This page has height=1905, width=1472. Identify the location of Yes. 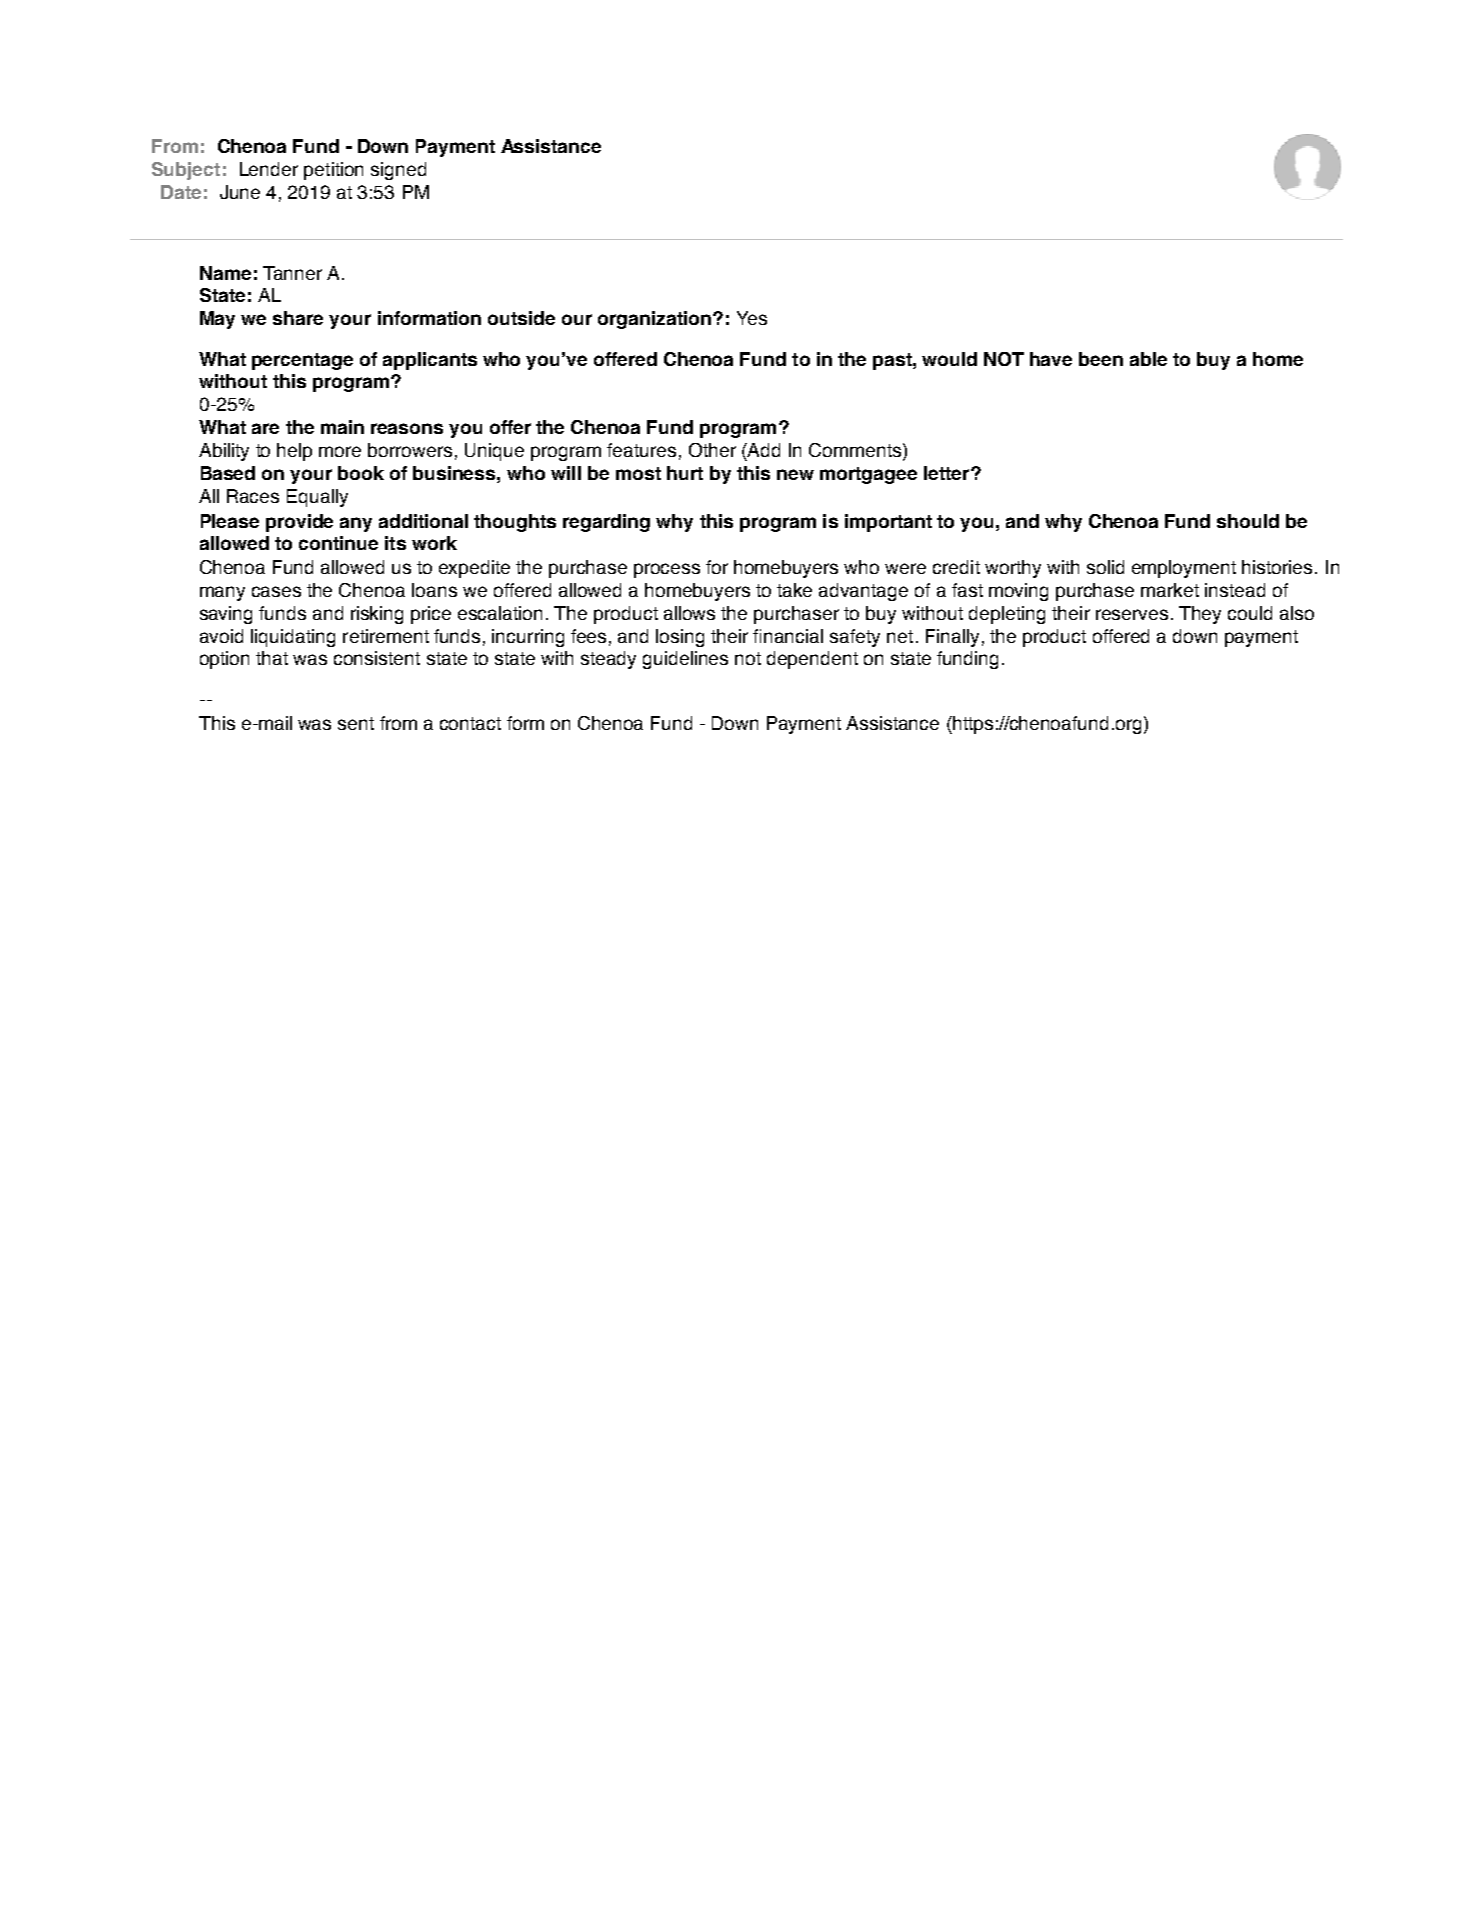
(752, 318).
